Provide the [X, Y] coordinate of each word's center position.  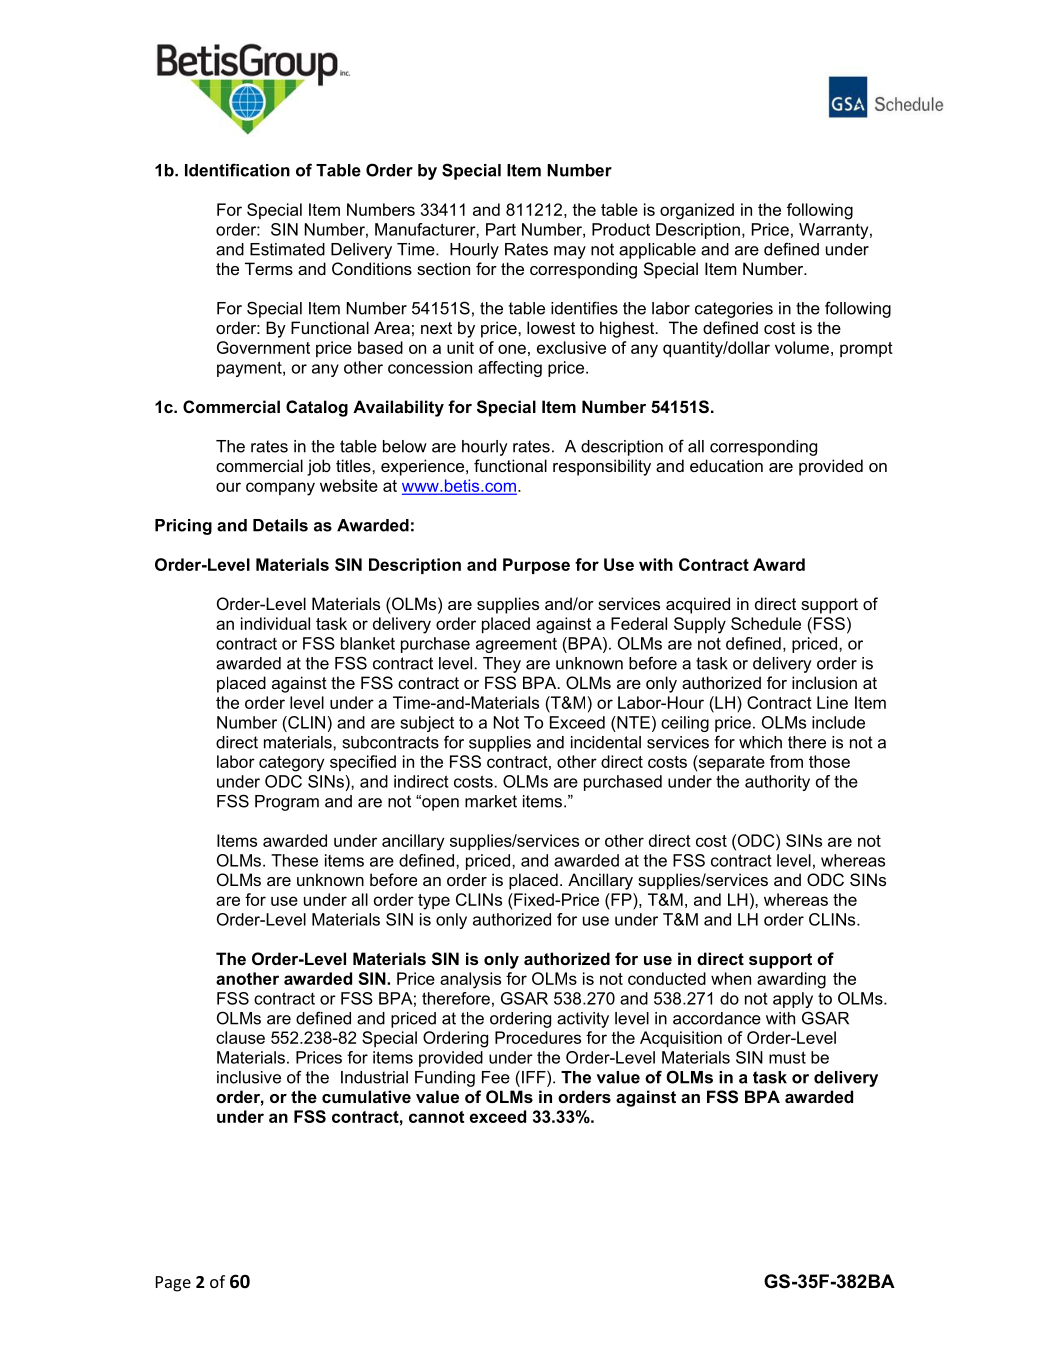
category [292, 764]
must [787, 1057]
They [502, 665]
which [760, 742]
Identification [237, 170]
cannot [436, 1117]
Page [173, 1284]
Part [501, 229]
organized [697, 211]
